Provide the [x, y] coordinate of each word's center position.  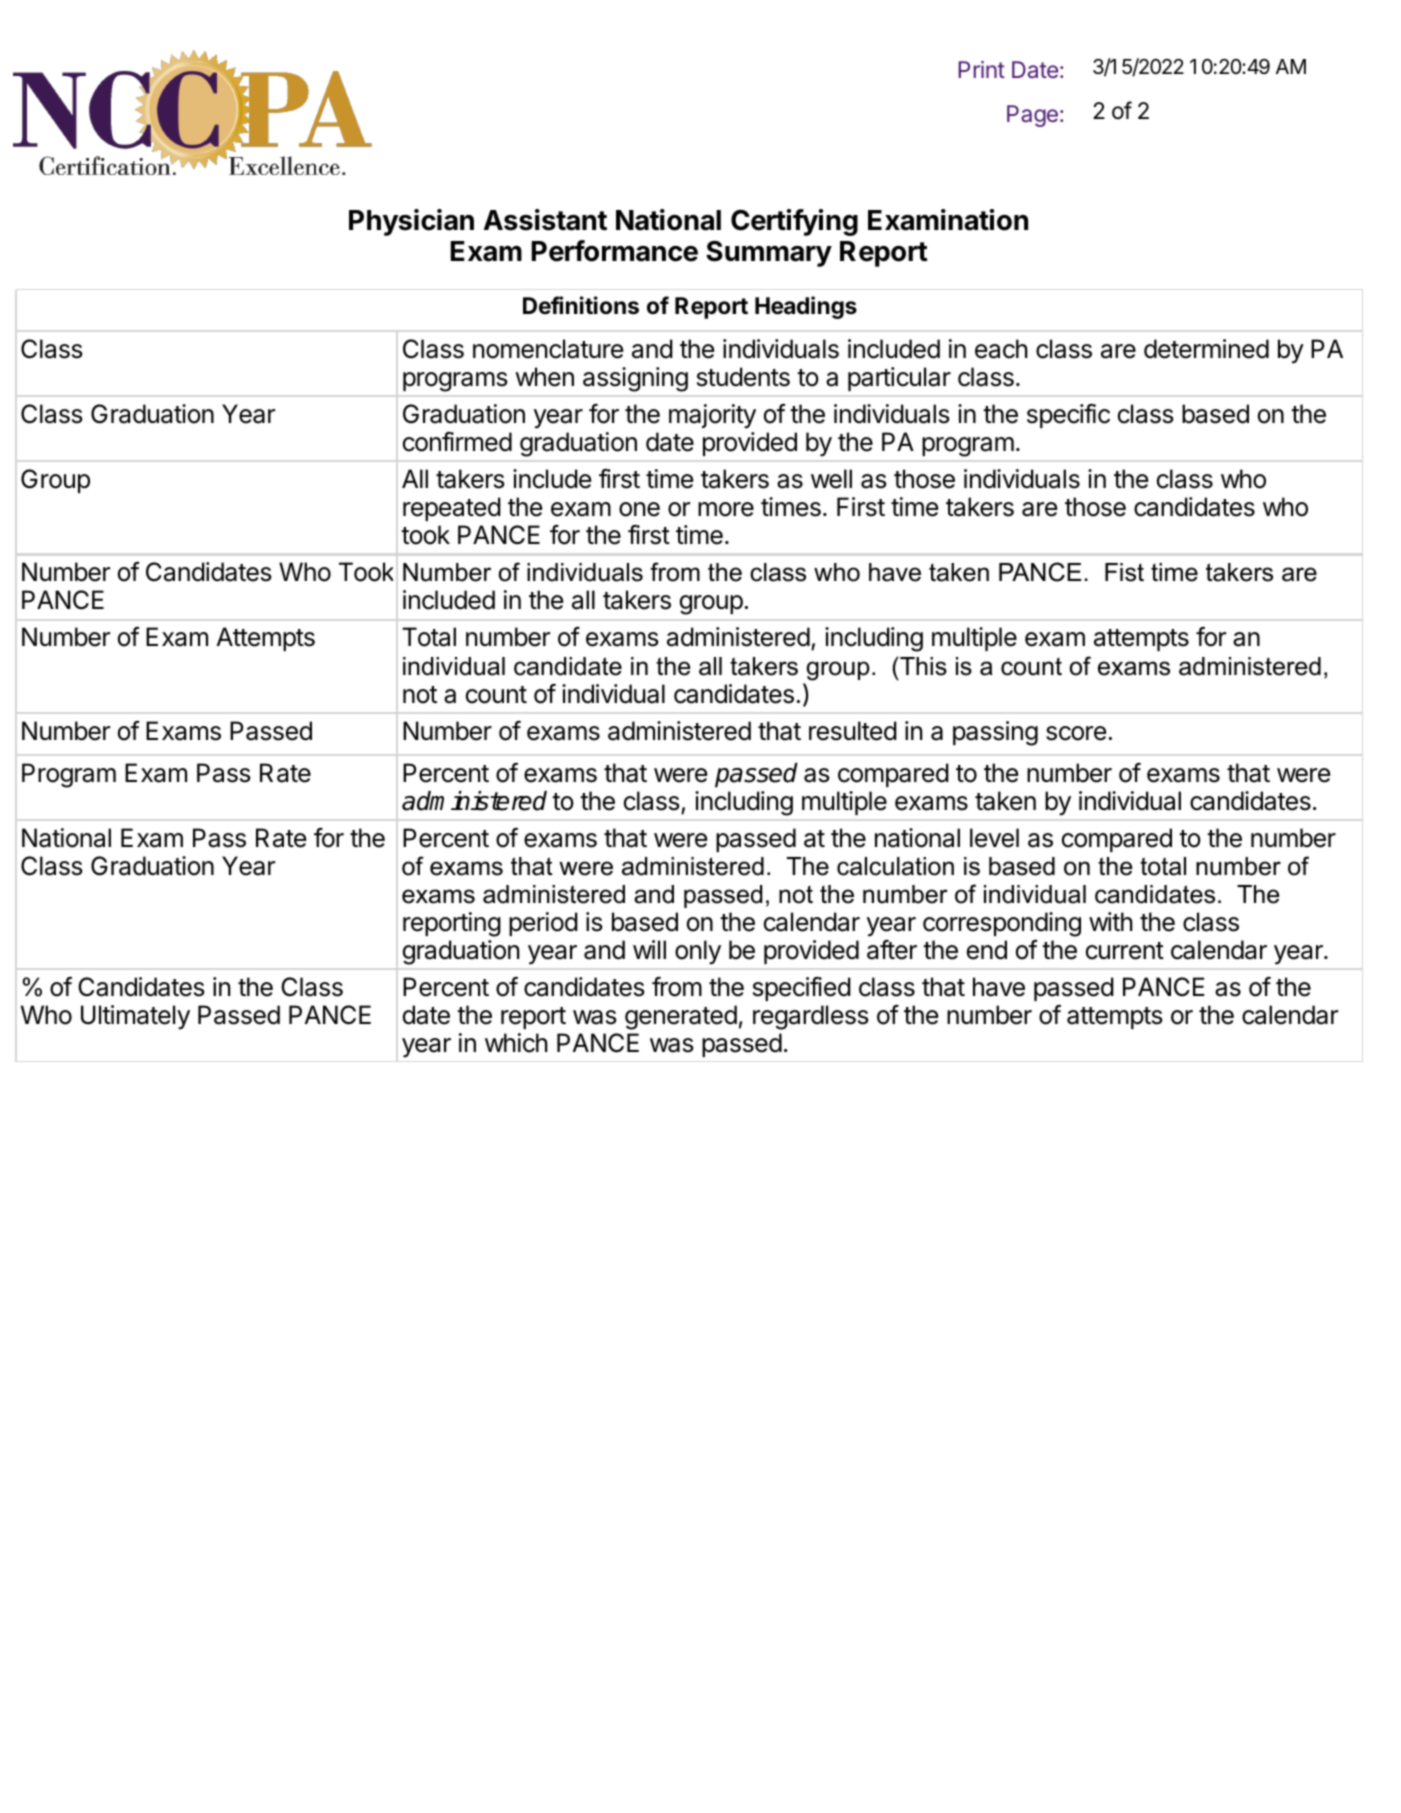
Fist [1124, 572]
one [639, 509]
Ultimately [135, 1017]
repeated [452, 509]
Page [1032, 116]
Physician [411, 222]
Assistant [545, 220]
